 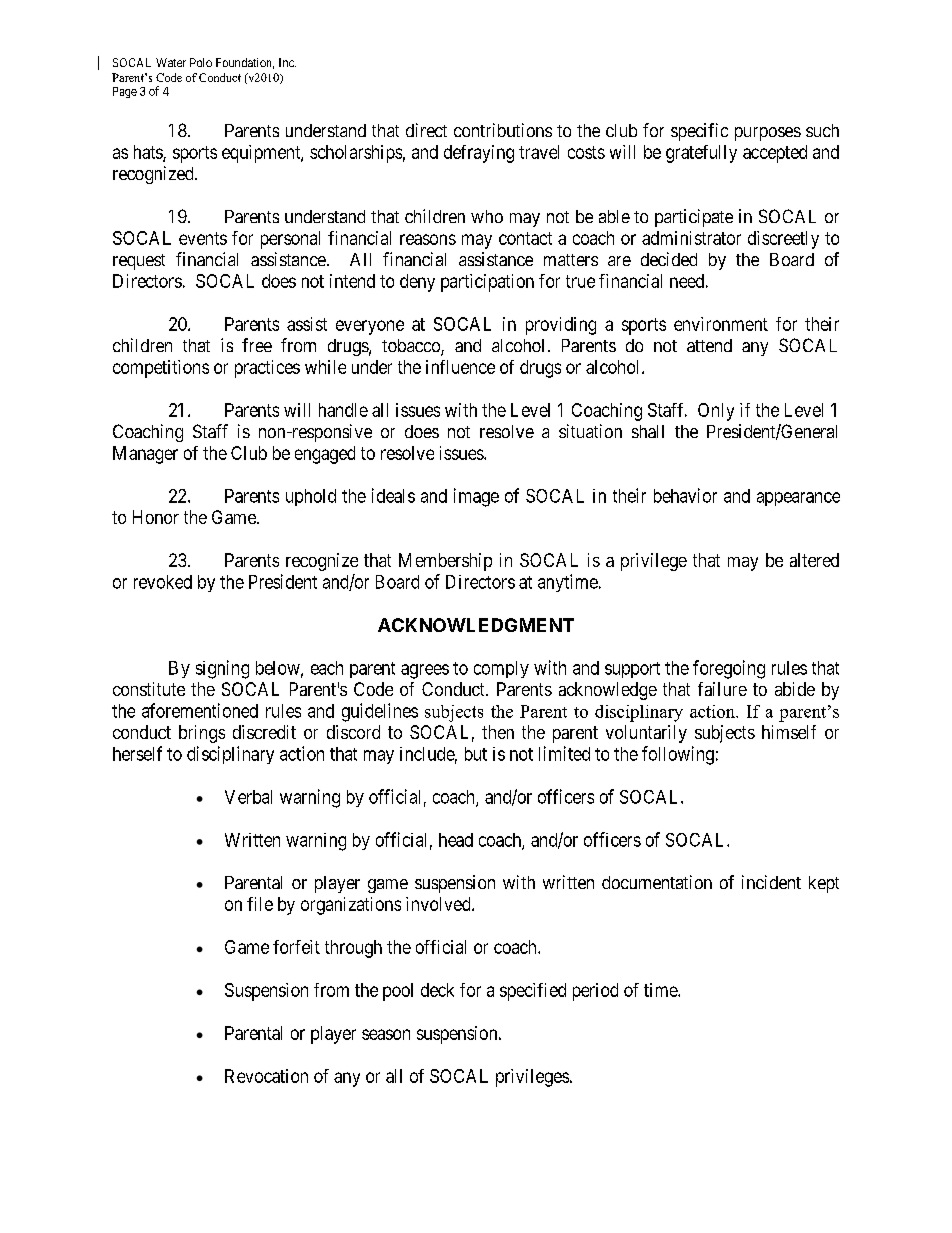 What do you see at coordinates (266, 1076) in the image?
I see `Revocation` at bounding box center [266, 1076].
